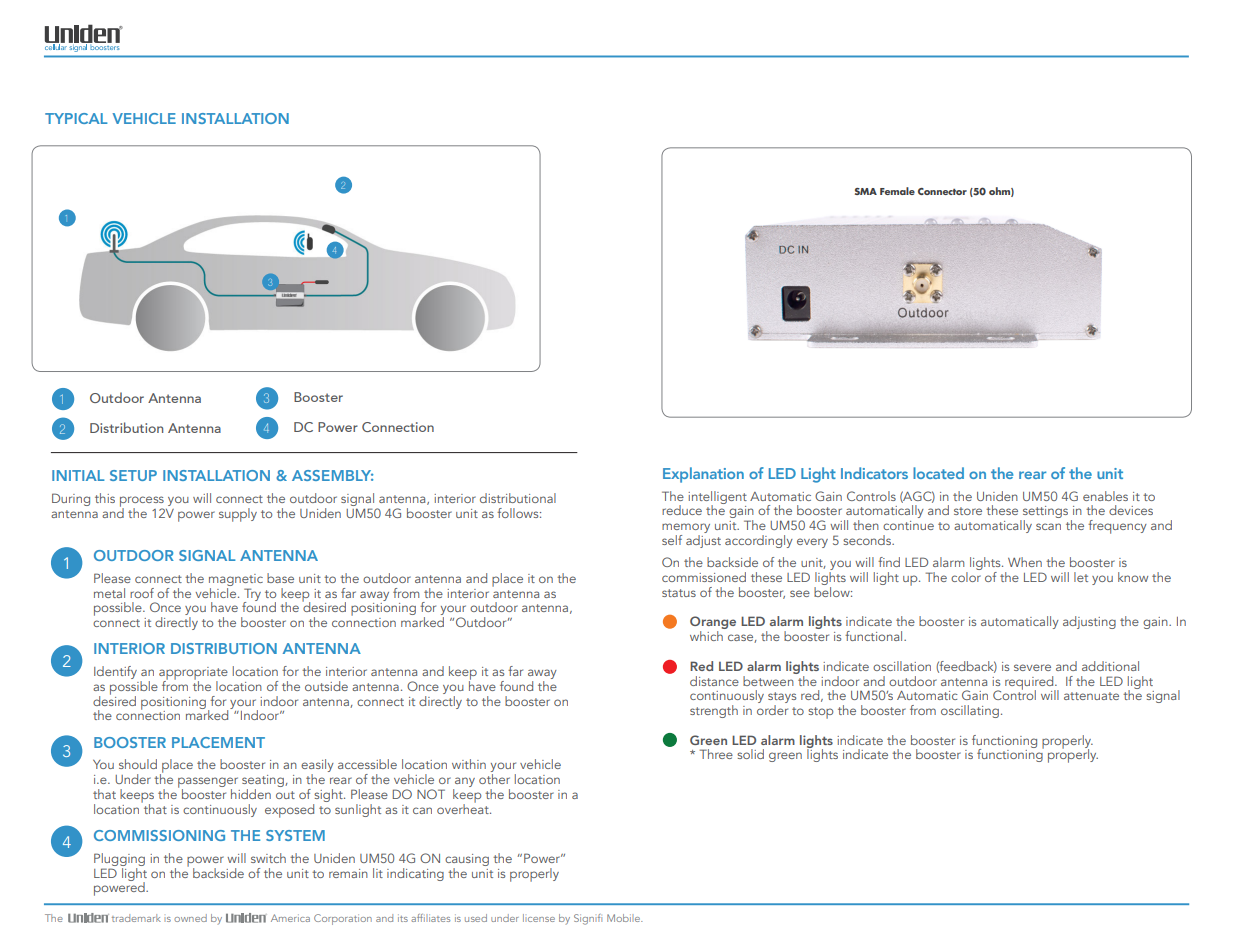 The width and height of the screenshot is (1233, 952). Describe the element at coordinates (238, 515) in the screenshot. I see `supply` at that location.
